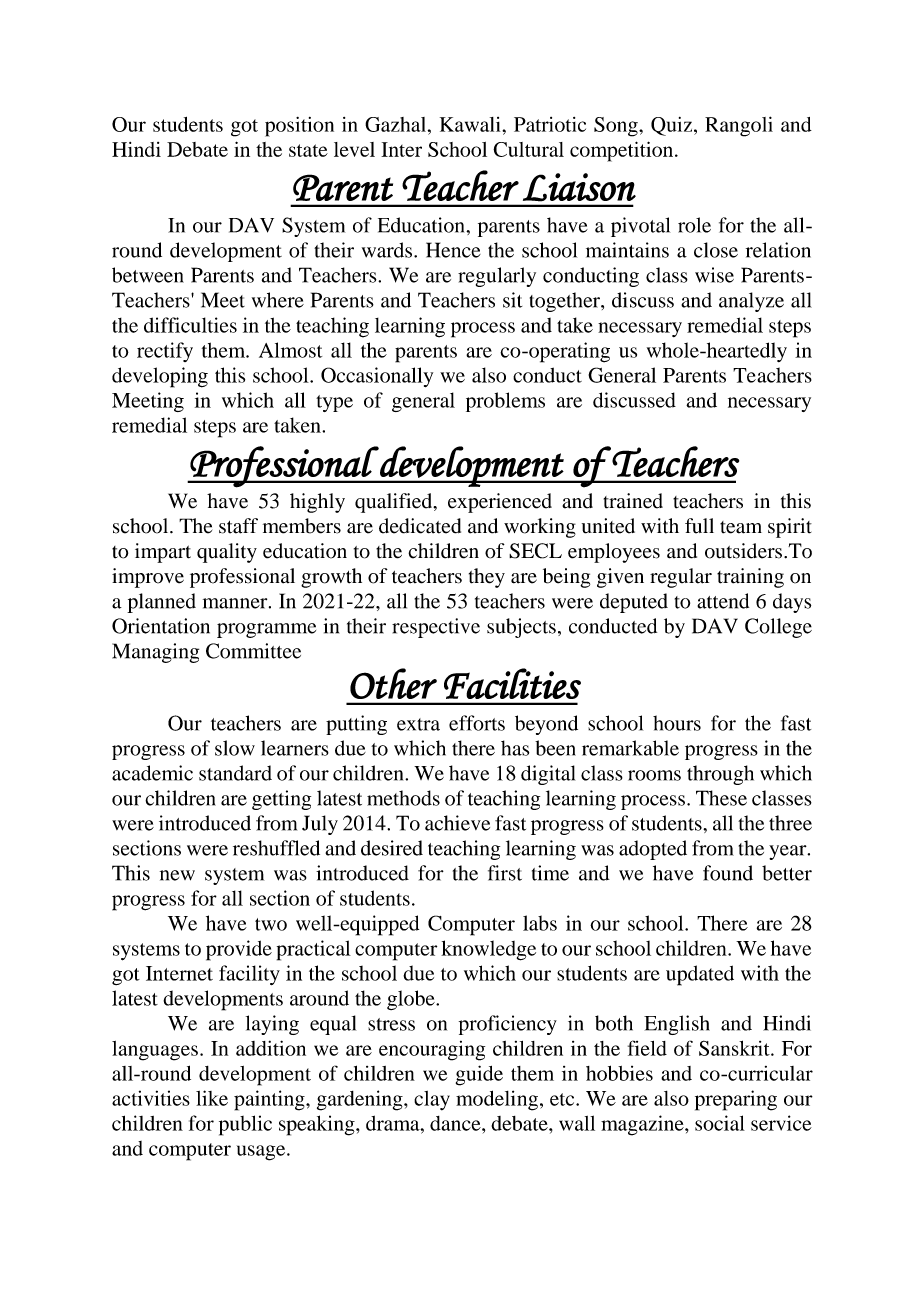 The width and height of the screenshot is (924, 1308). I want to click on respective, so click(436, 628).
